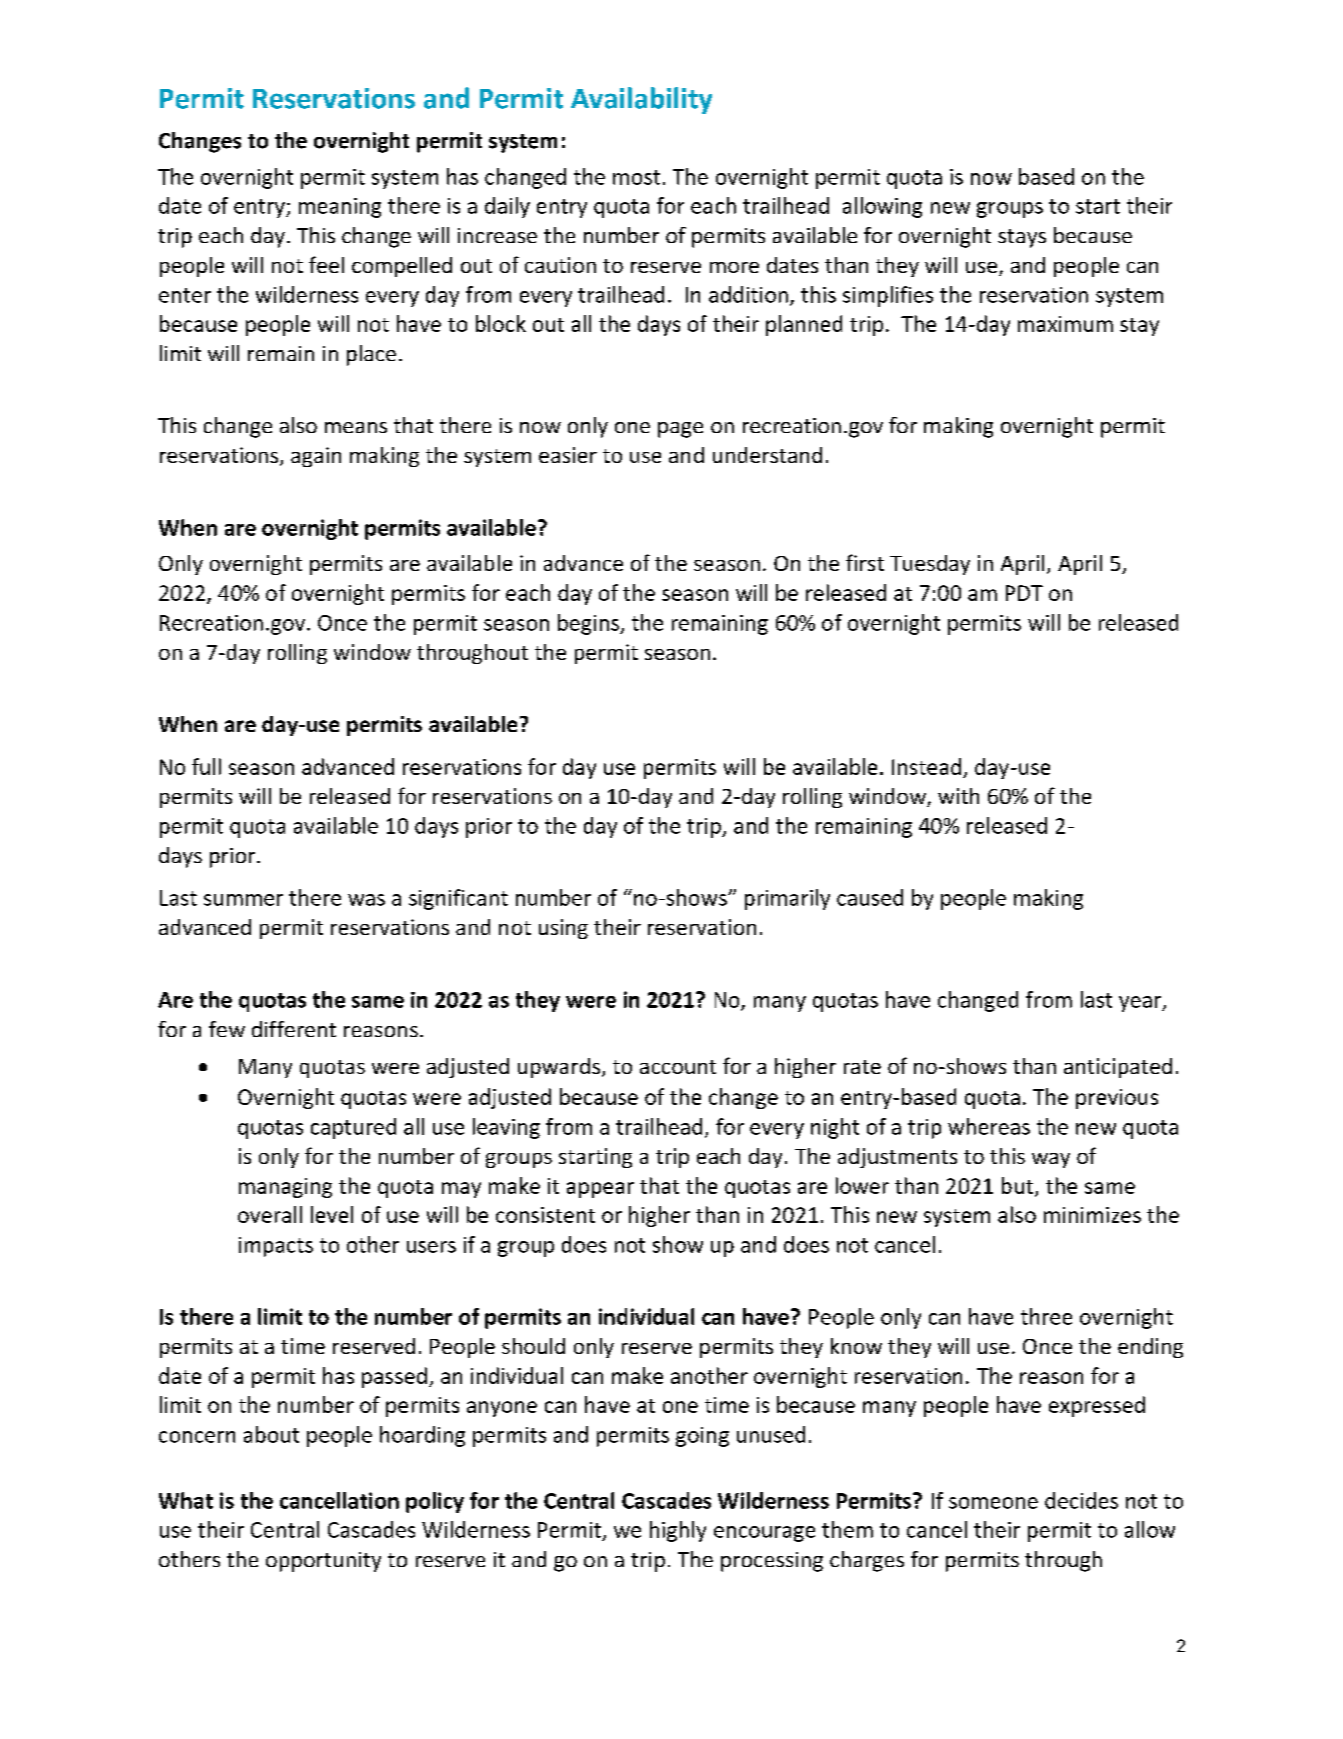 This image has height=1739, width=1343. Describe the element at coordinates (678, 1531) in the image. I see `highly` at that location.
